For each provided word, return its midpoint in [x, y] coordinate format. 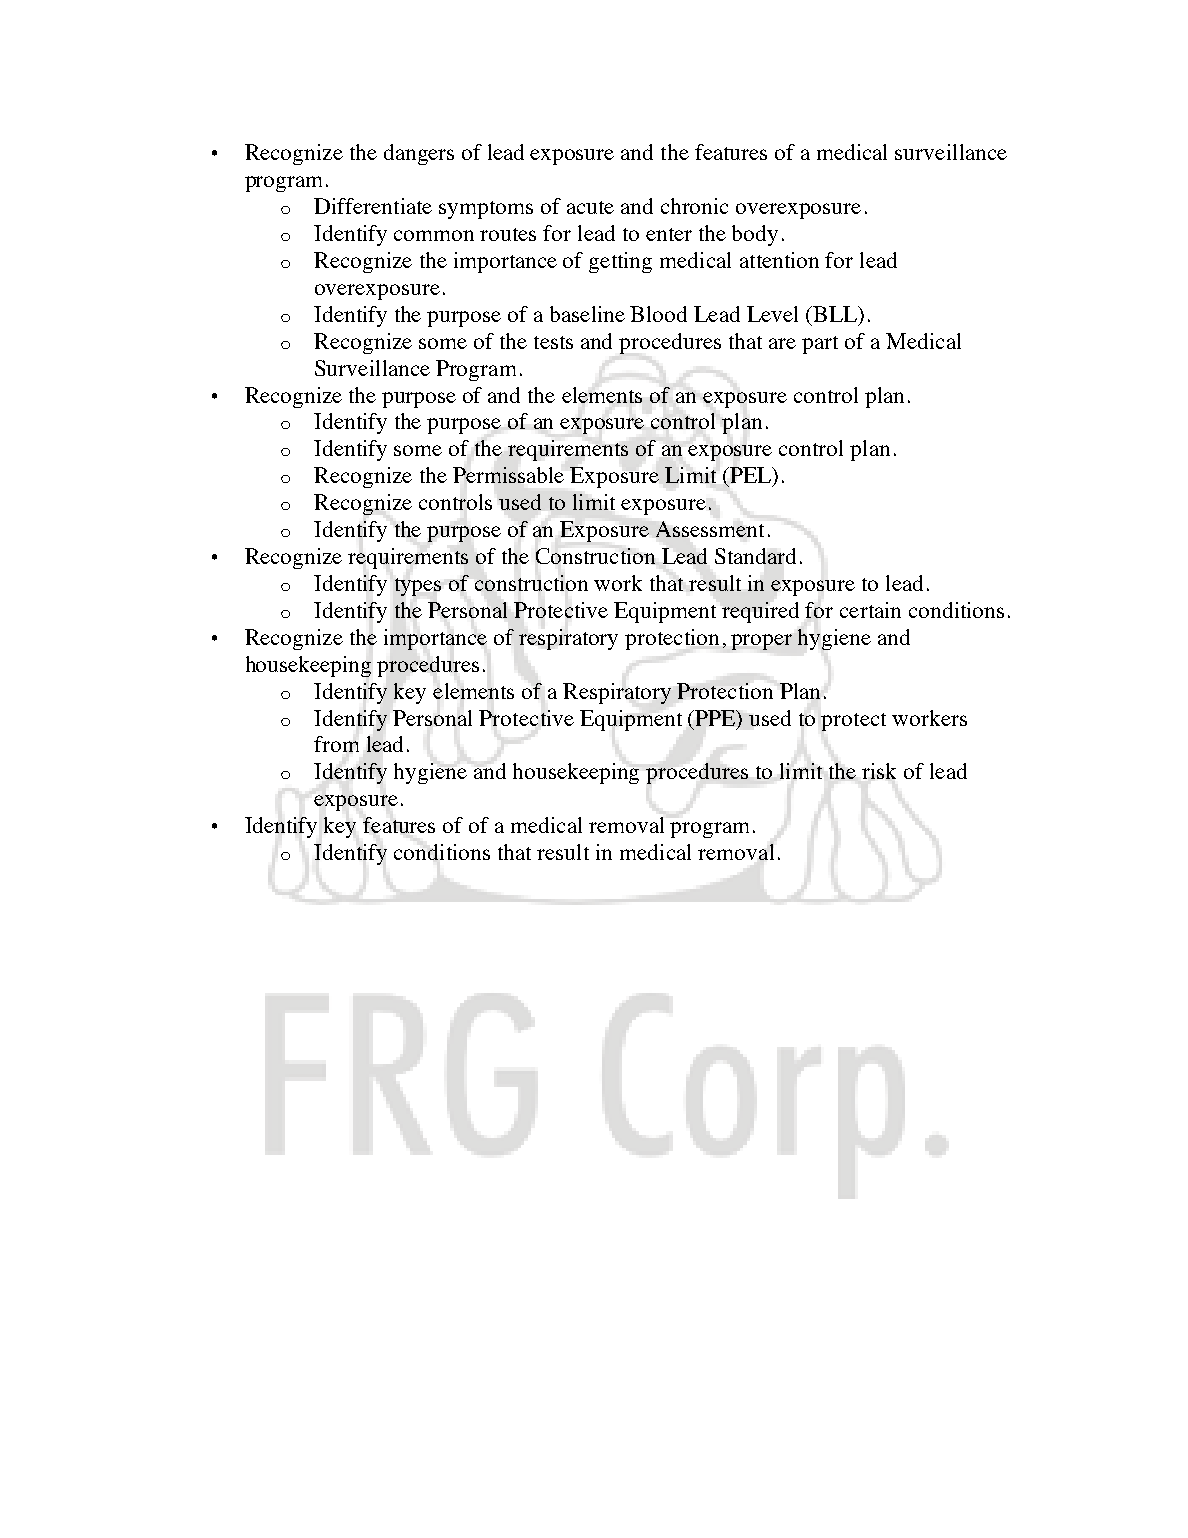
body [755, 235]
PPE [716, 718]
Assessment [710, 529]
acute [590, 207]
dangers [419, 154]
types [418, 587]
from [336, 744]
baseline [587, 314]
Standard [755, 556]
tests [553, 342]
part [820, 345]
